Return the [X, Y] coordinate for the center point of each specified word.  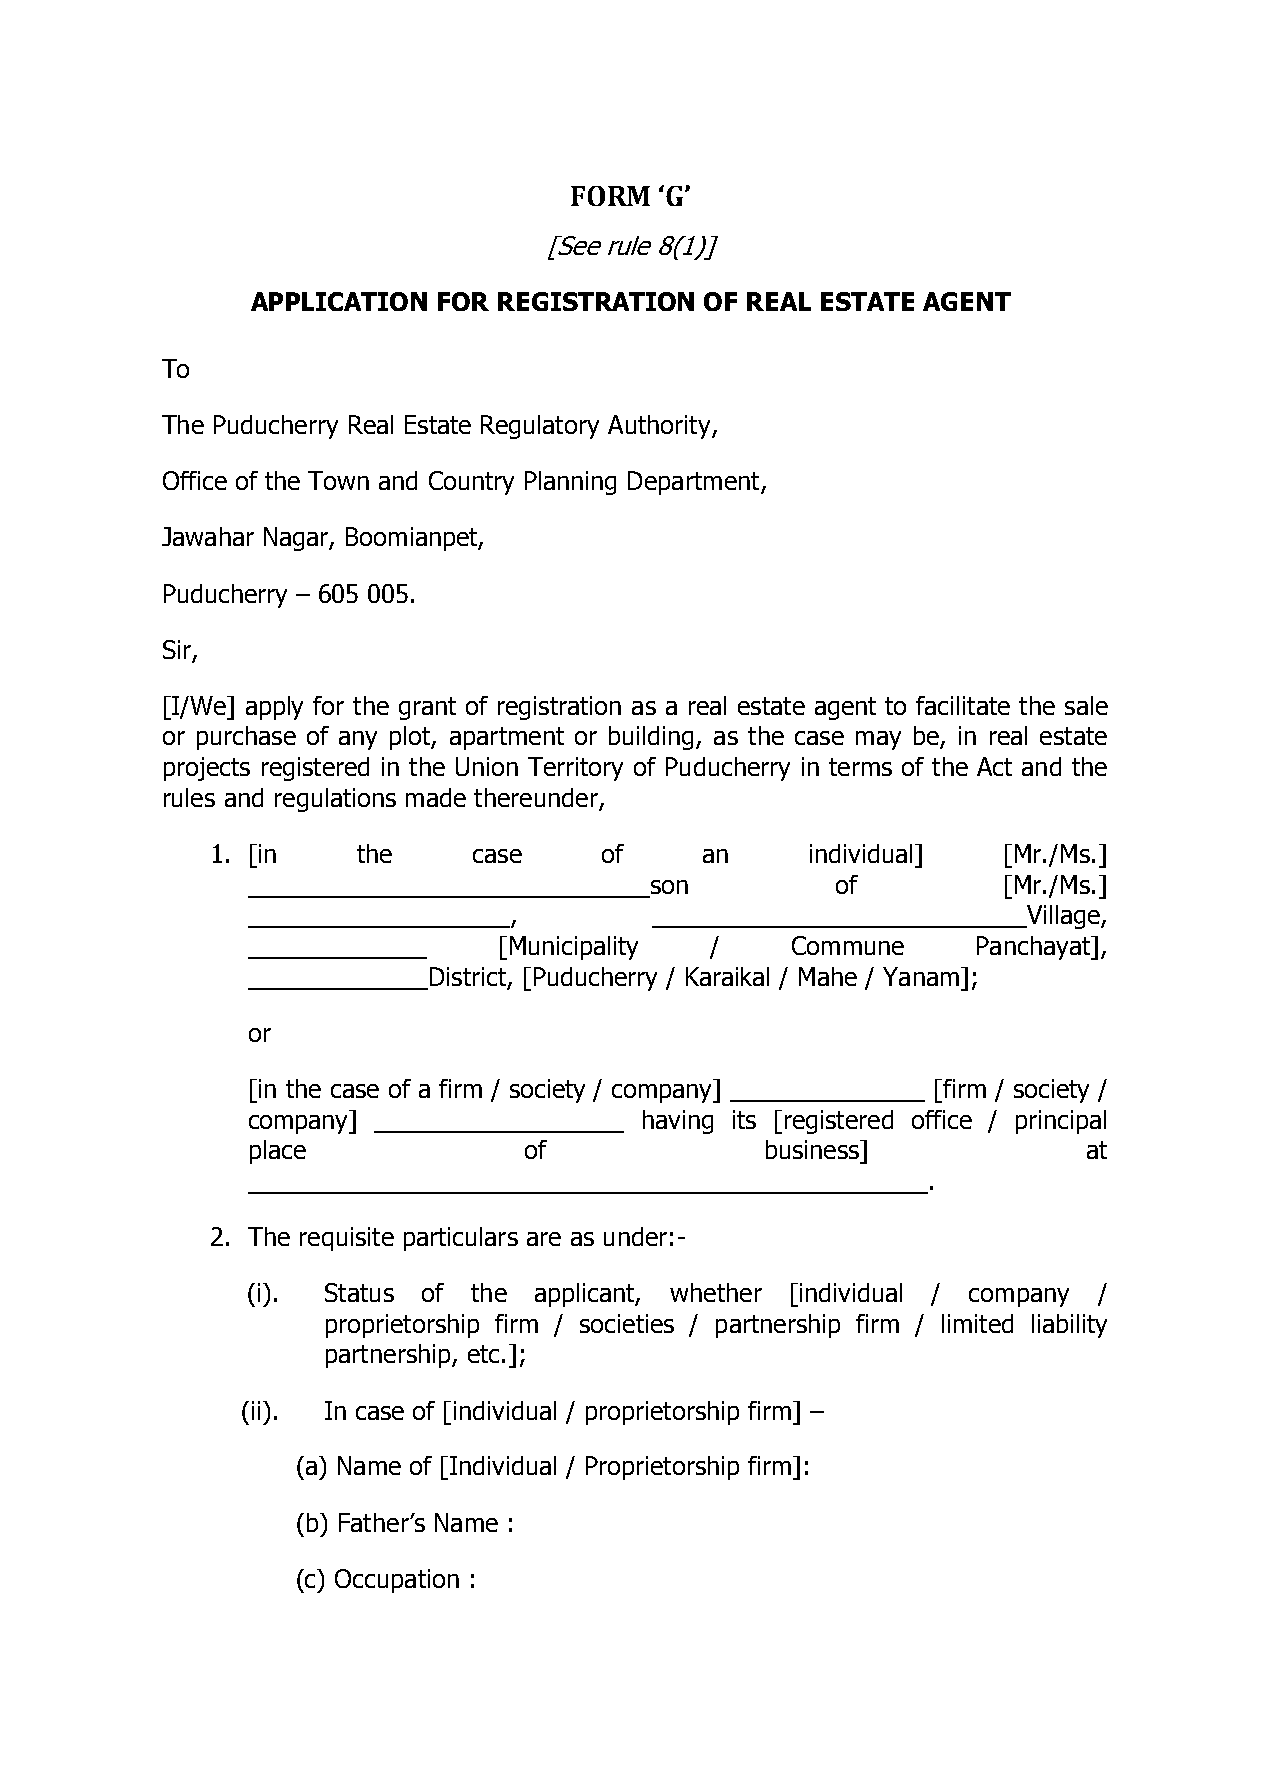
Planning [570, 483]
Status [359, 1292]
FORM [610, 196]
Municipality [574, 948]
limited [977, 1323]
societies [627, 1323]
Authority [660, 427]
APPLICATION [339, 301]
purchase [246, 738]
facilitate [963, 705]
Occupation [397, 1581]
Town [338, 480]
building [651, 738]
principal [1061, 1122]
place [278, 1152]
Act [994, 766]
